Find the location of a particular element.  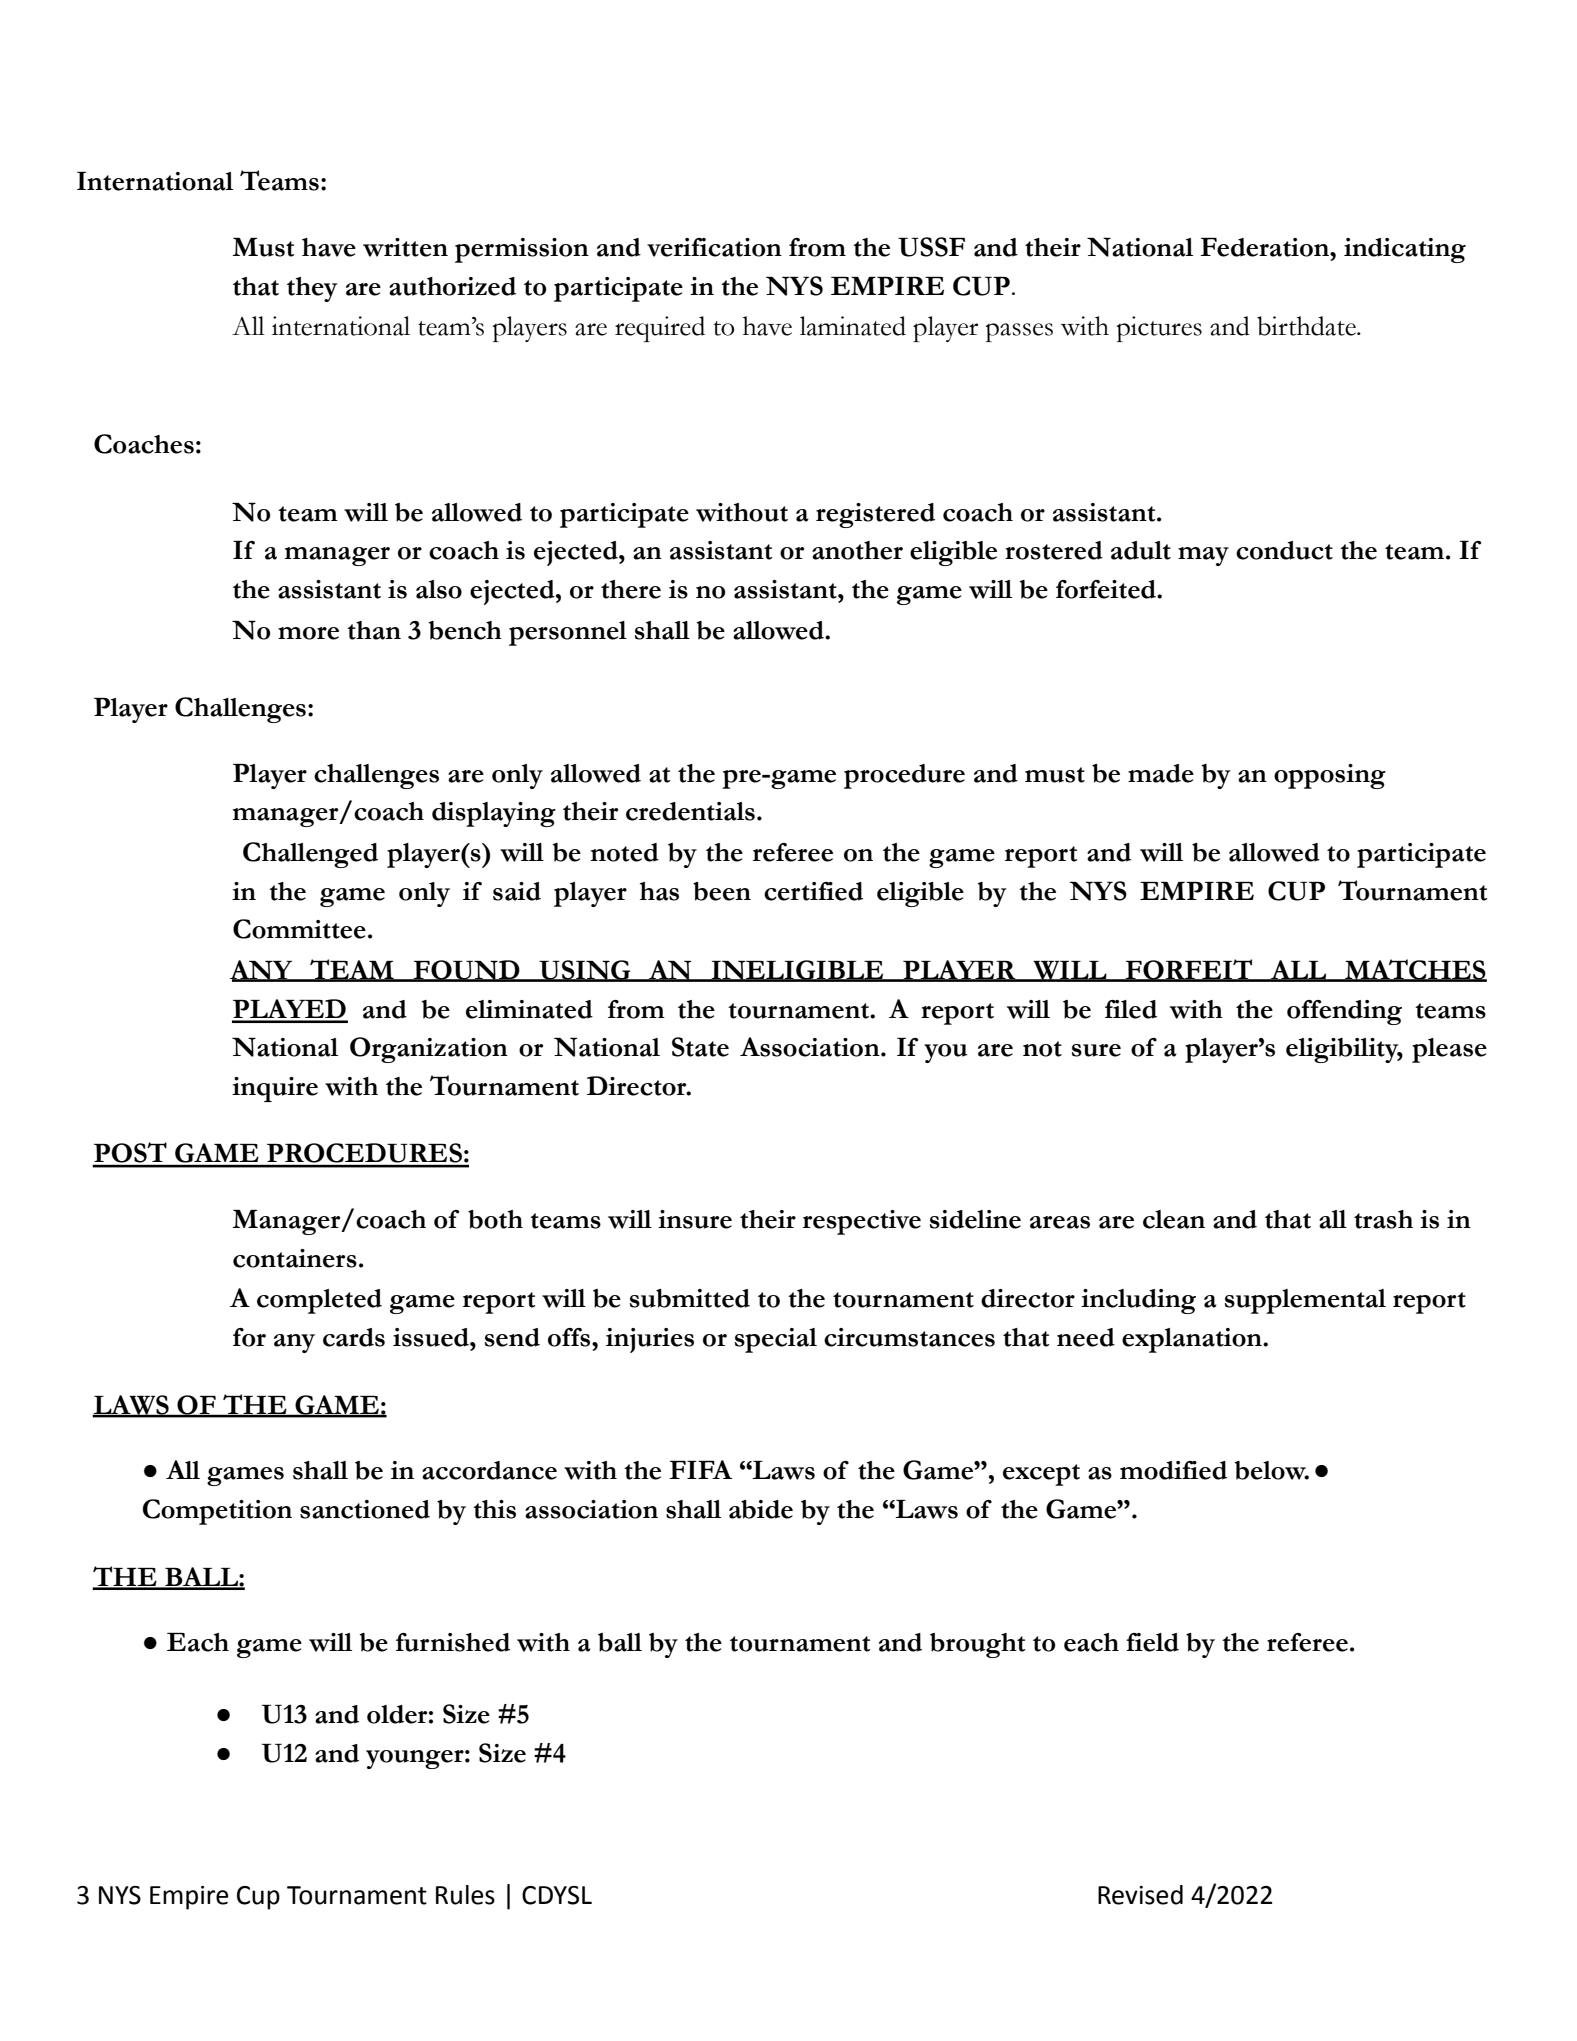

they is located at coordinates (312, 289).
